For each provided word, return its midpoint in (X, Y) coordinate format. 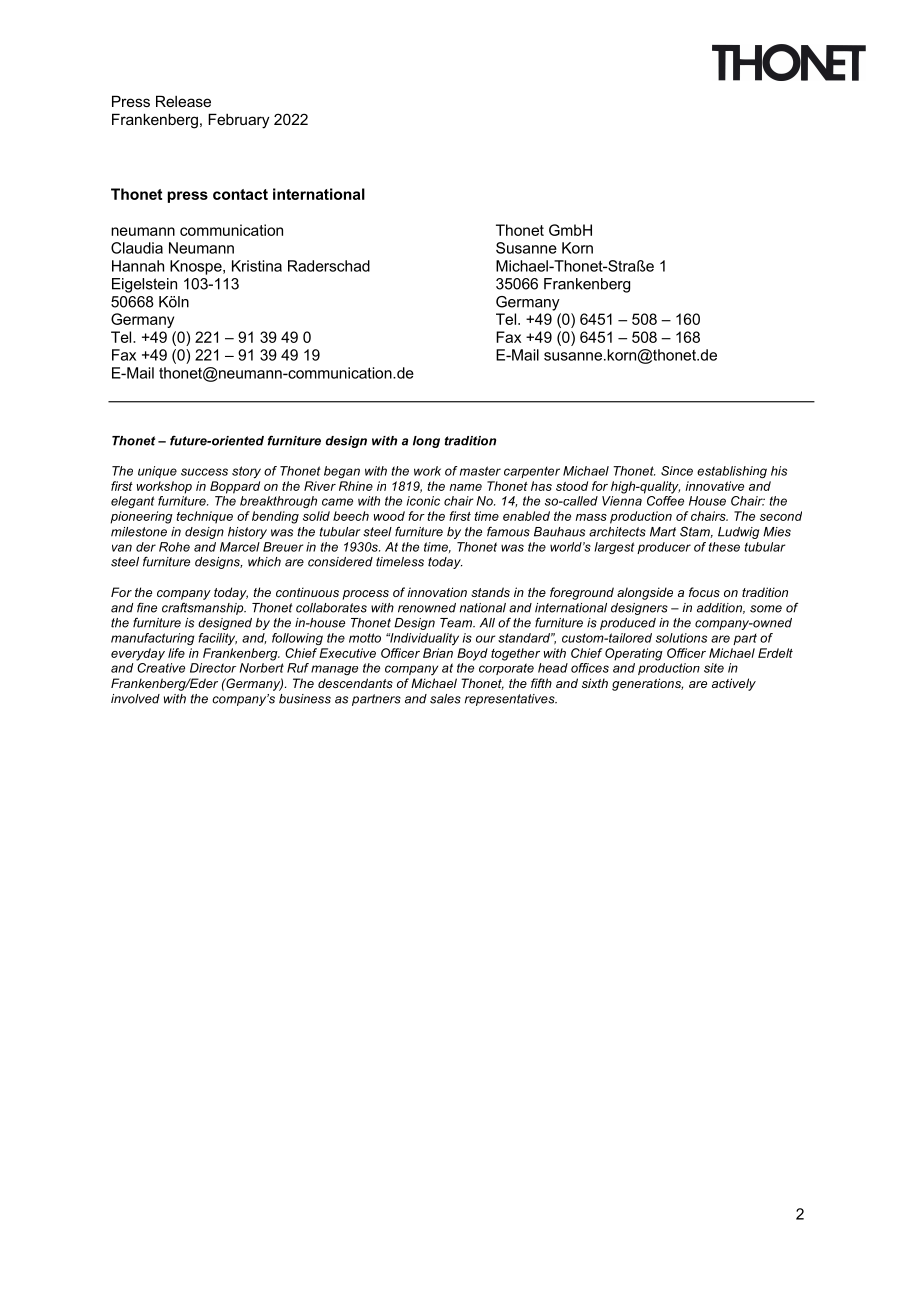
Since (677, 471)
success (204, 472)
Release (183, 101)
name (466, 487)
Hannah (138, 266)
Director (213, 668)
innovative (714, 486)
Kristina (257, 266)
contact (240, 194)
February (239, 121)
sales (445, 699)
